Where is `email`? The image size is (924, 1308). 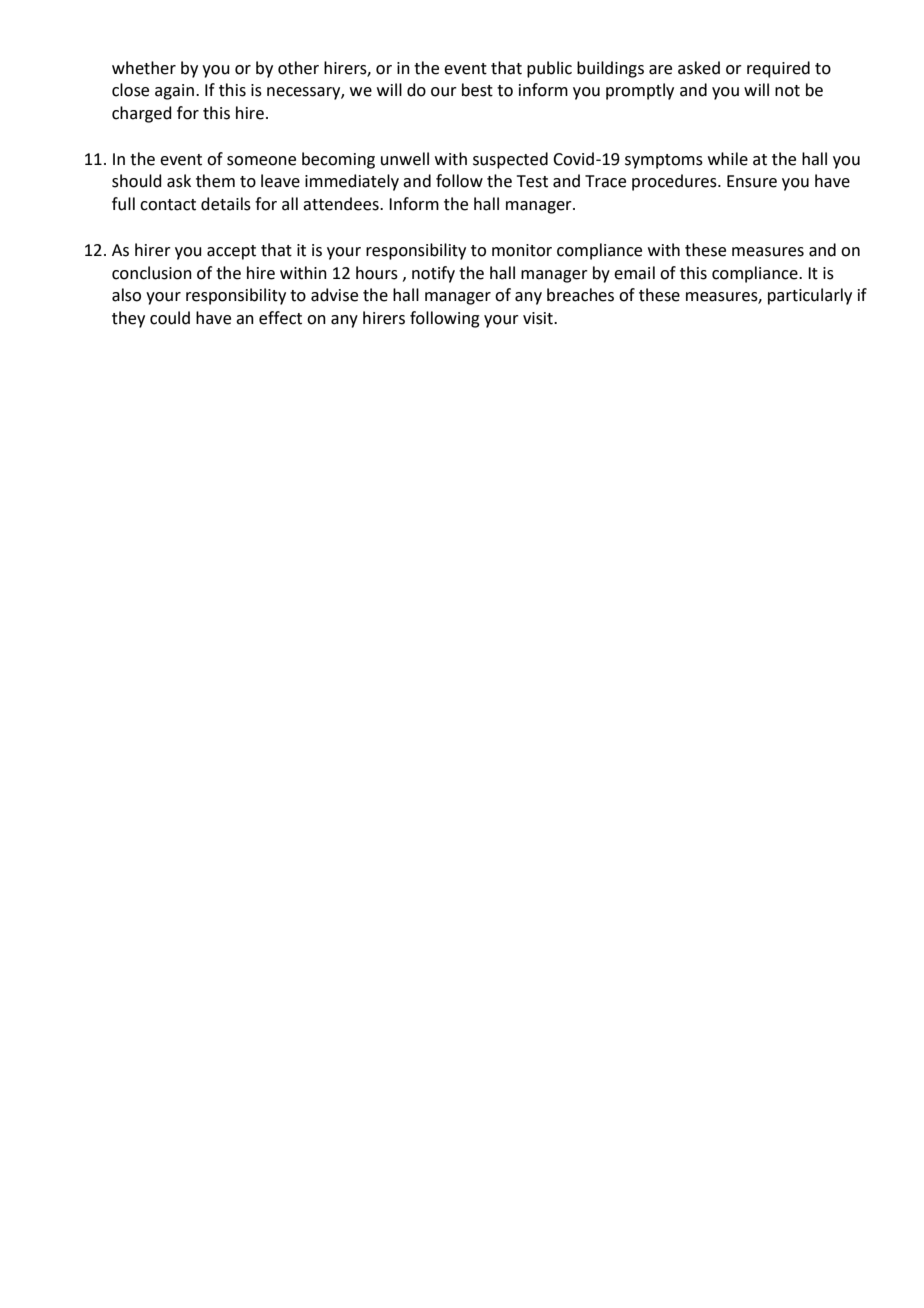
email is located at coordinates (634, 273).
